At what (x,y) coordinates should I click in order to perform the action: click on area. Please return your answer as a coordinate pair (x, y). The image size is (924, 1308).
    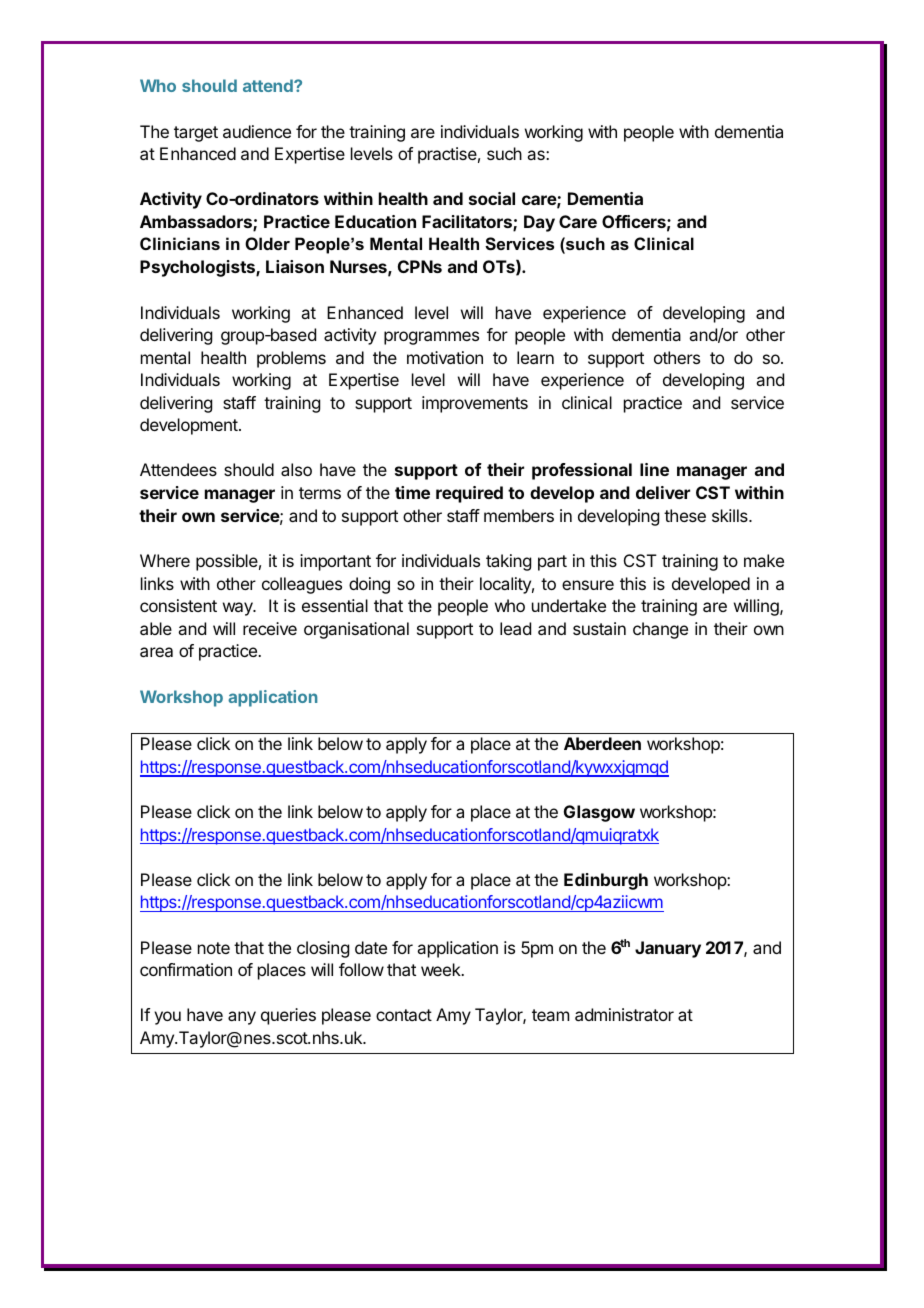
    Looking at the image, I should click on (156, 652).
